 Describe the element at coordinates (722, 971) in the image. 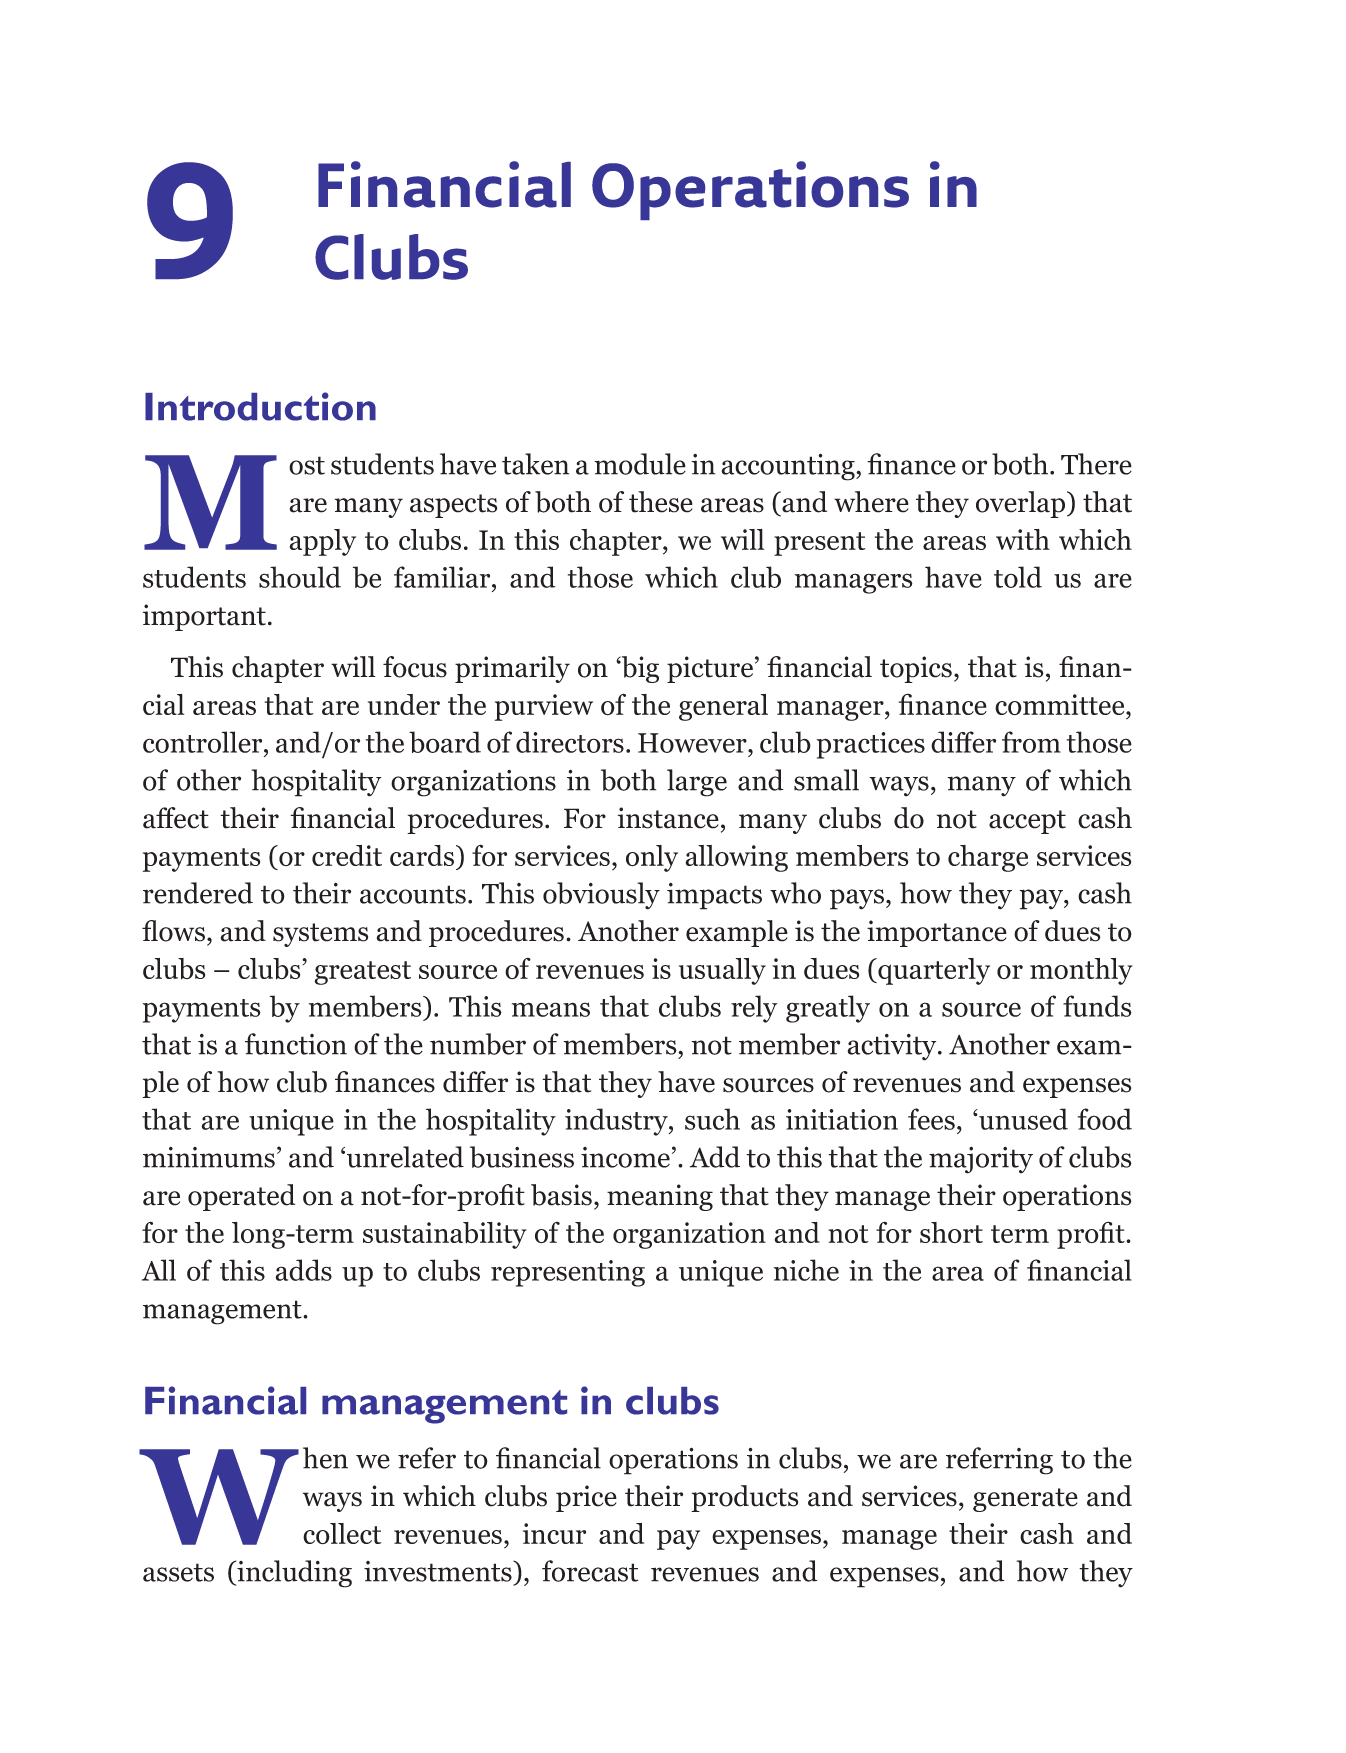

I see `usually` at that location.
